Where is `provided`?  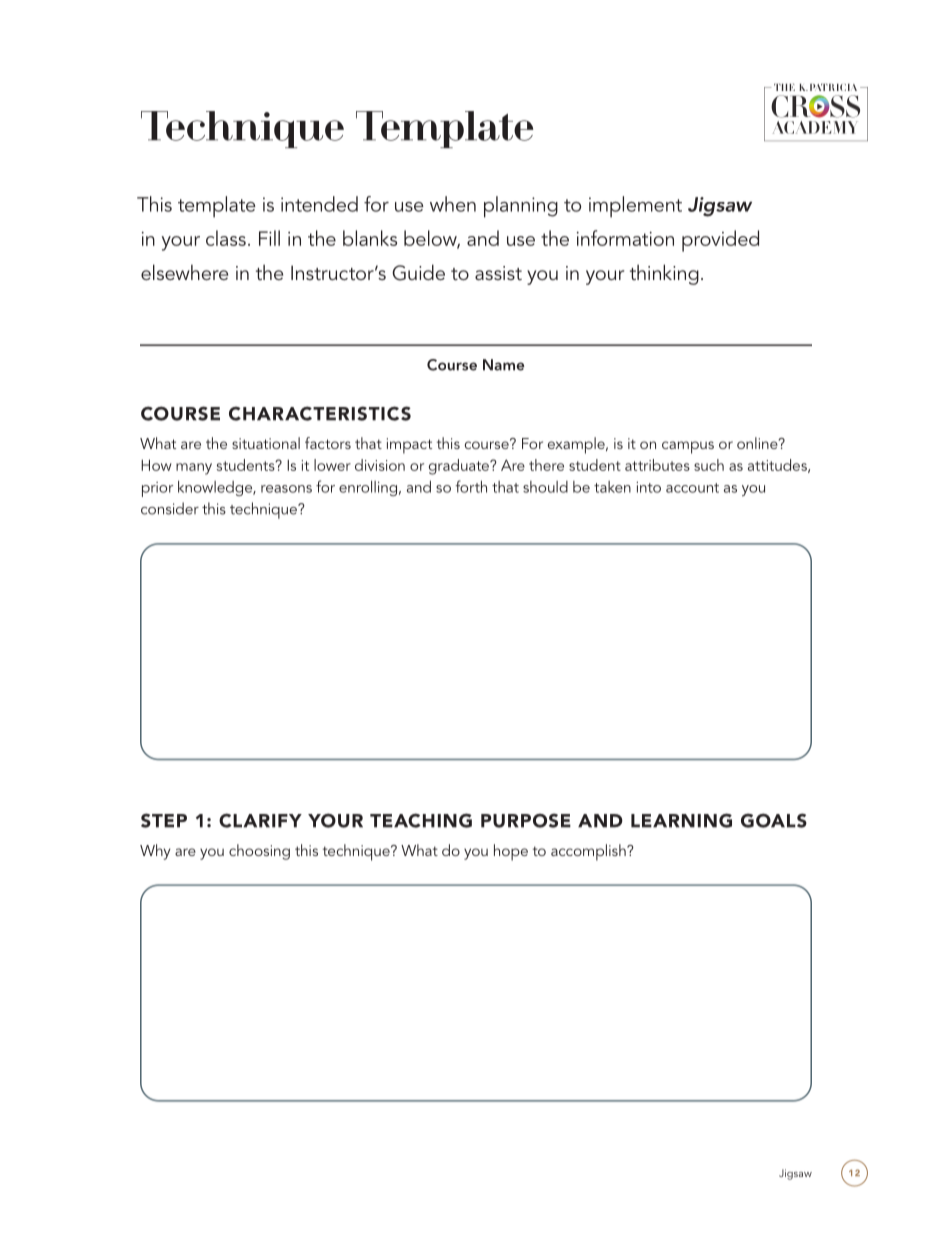 provided is located at coordinates (720, 241).
